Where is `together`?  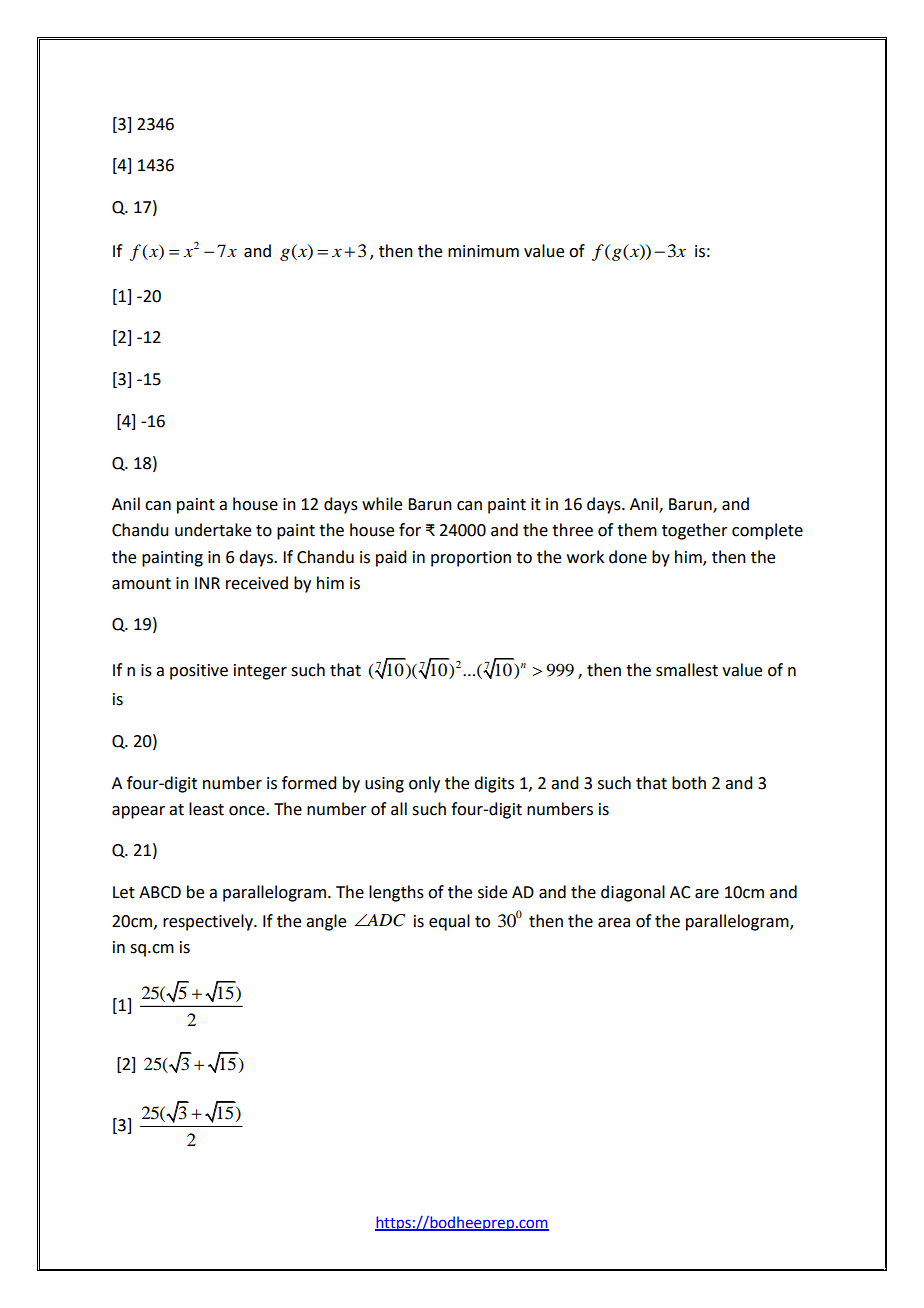 together is located at coordinates (695, 531).
